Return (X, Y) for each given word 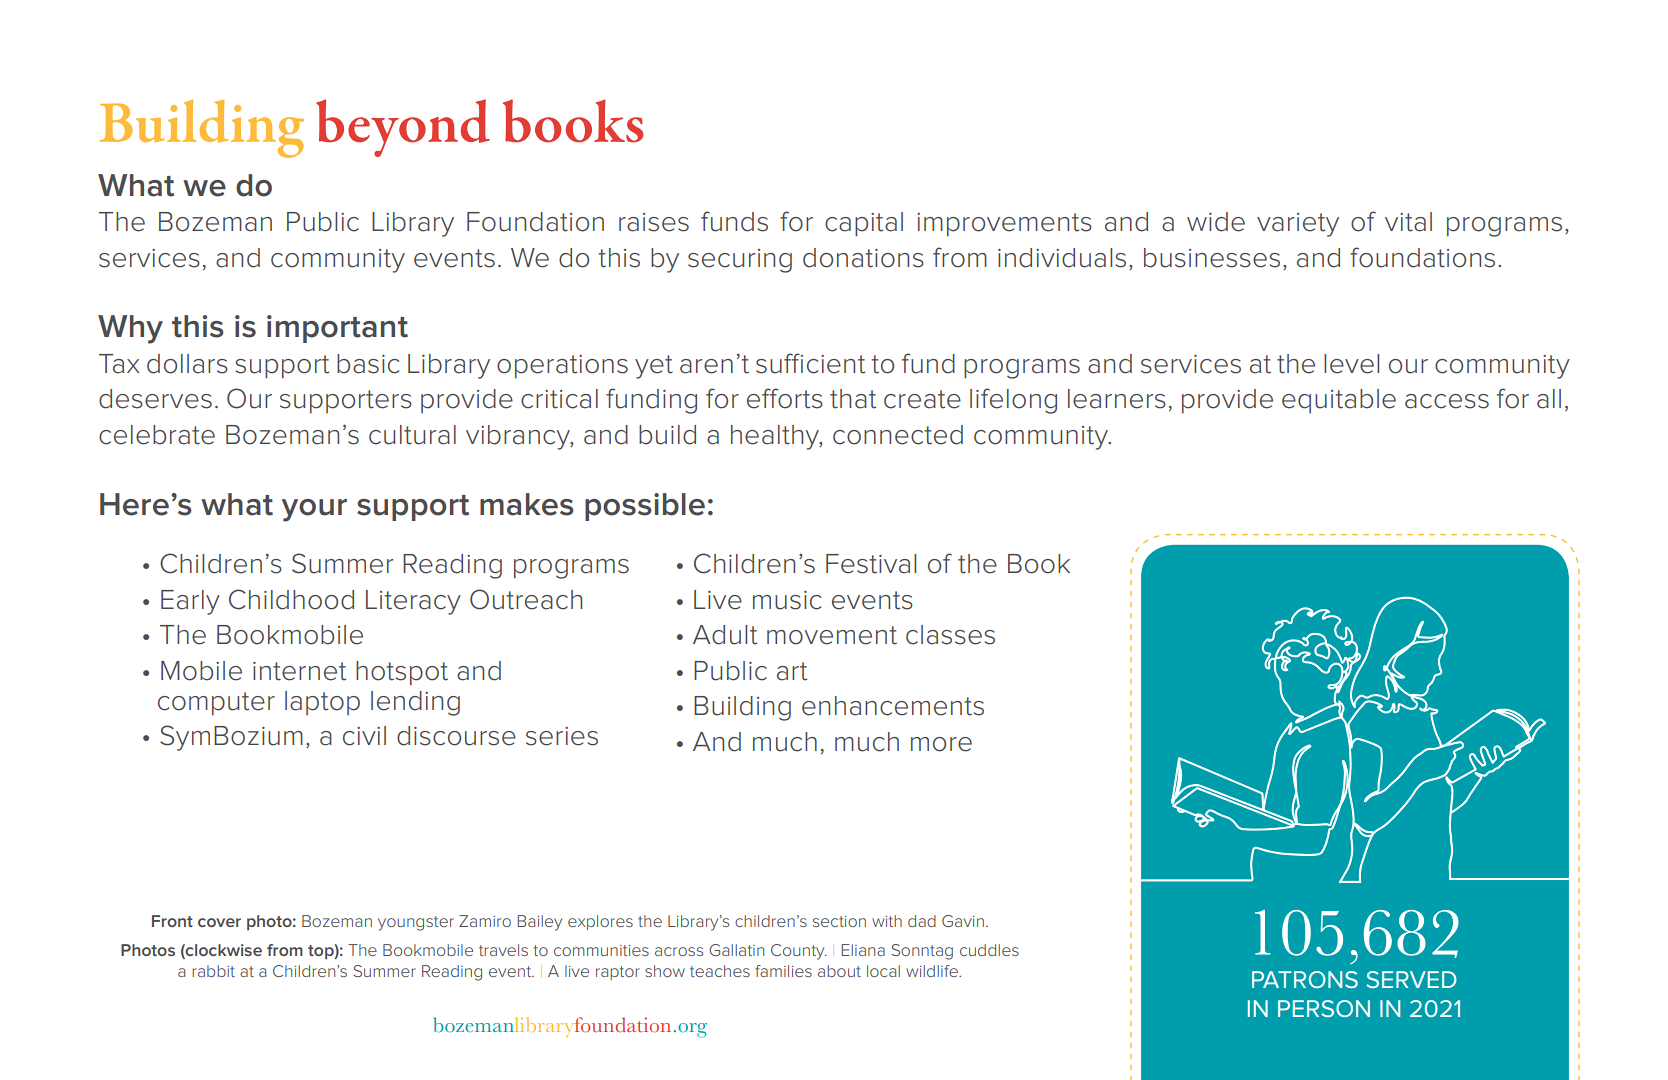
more (941, 744)
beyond (403, 128)
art (792, 671)
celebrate (157, 435)
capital (864, 224)
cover (219, 922)
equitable (1339, 401)
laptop (322, 703)
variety (1298, 225)
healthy (776, 437)
